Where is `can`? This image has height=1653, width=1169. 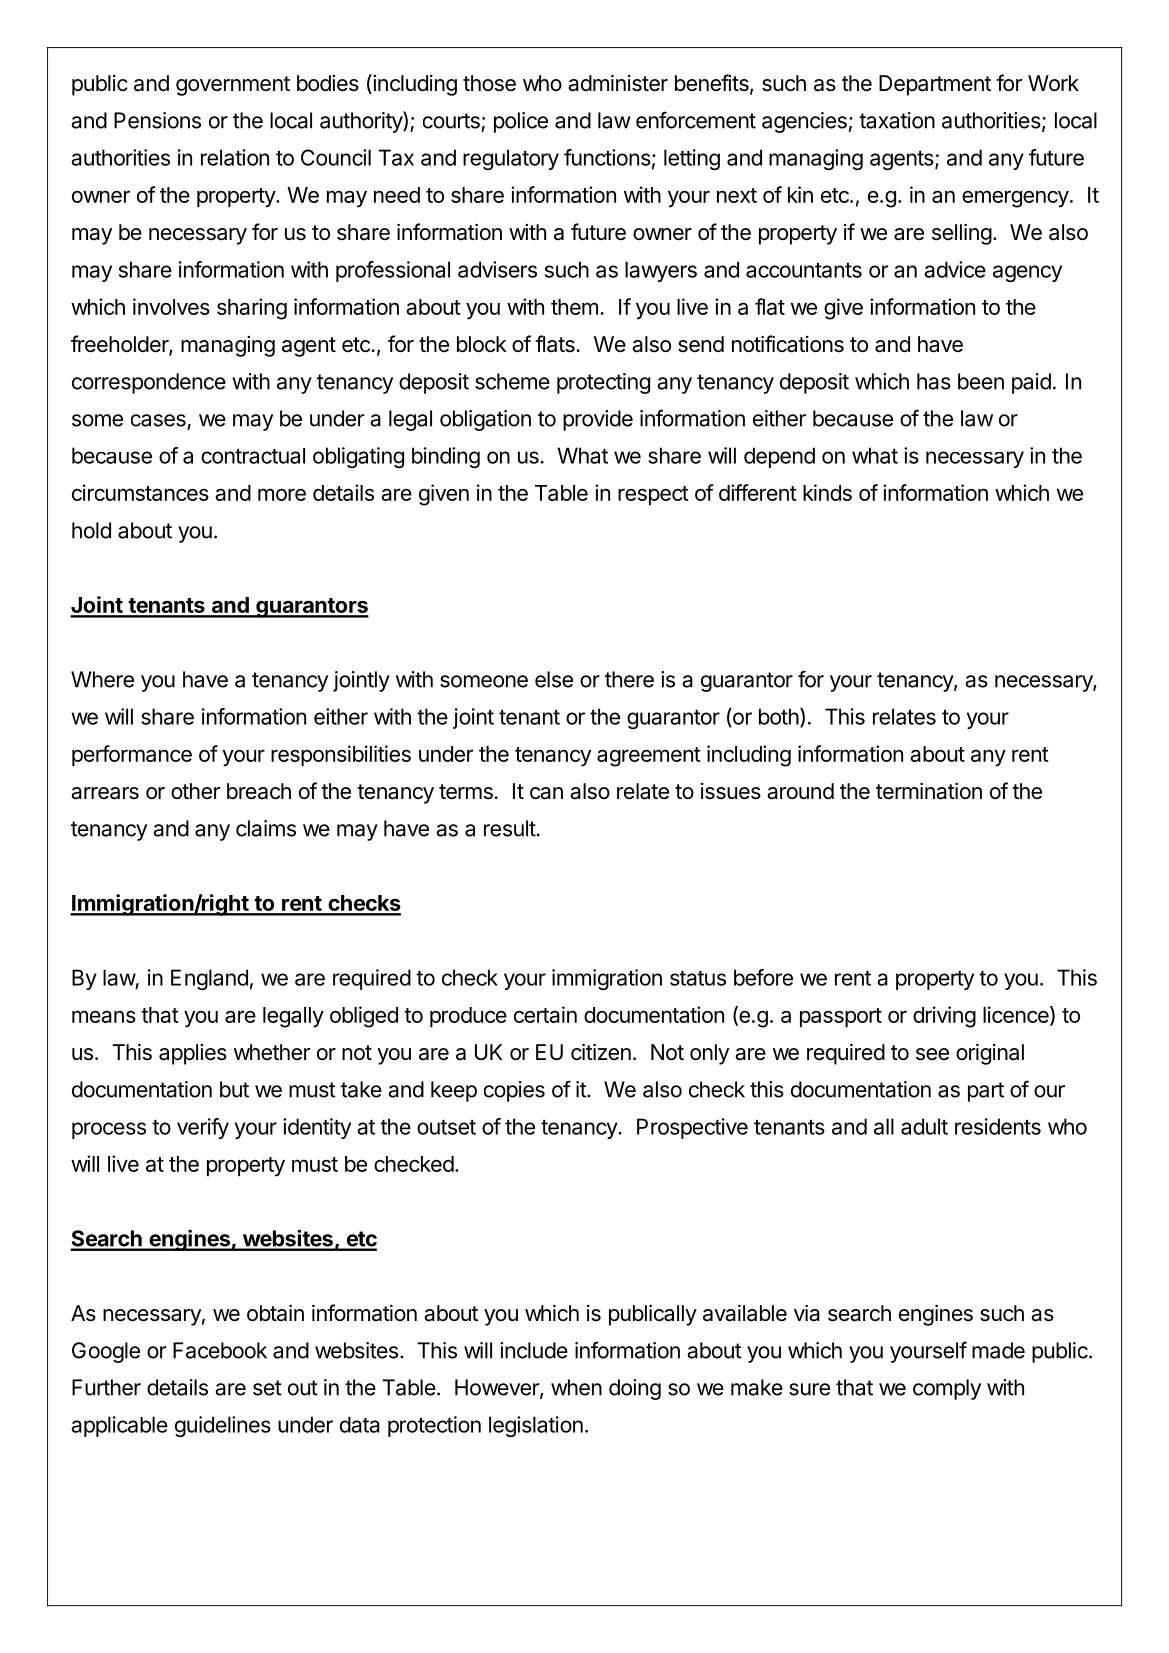
can is located at coordinates (546, 793).
